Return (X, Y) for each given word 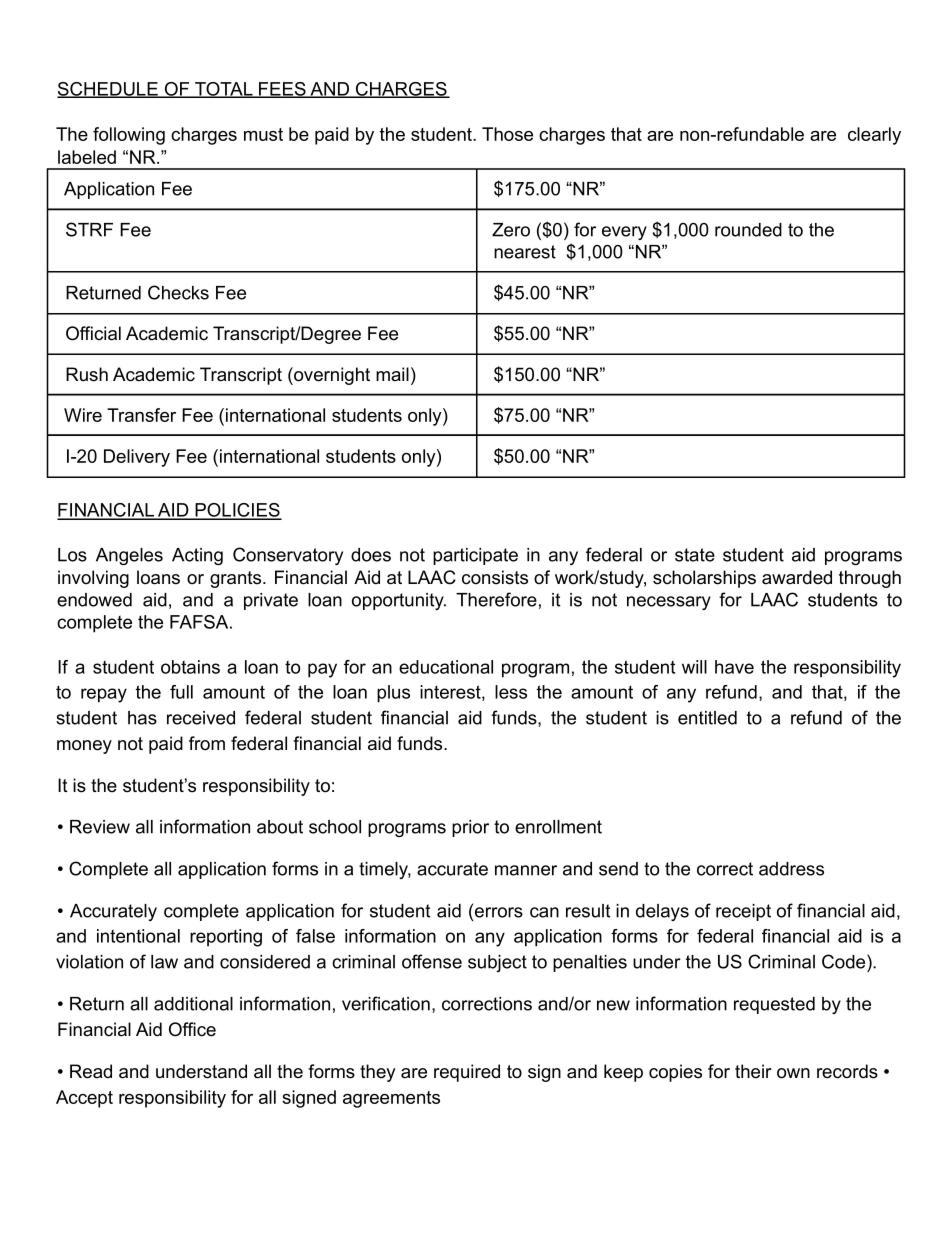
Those (507, 134)
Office (192, 1029)
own (793, 1073)
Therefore (496, 599)
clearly (874, 136)
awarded (797, 577)
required (467, 1073)
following (129, 136)
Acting (197, 556)
